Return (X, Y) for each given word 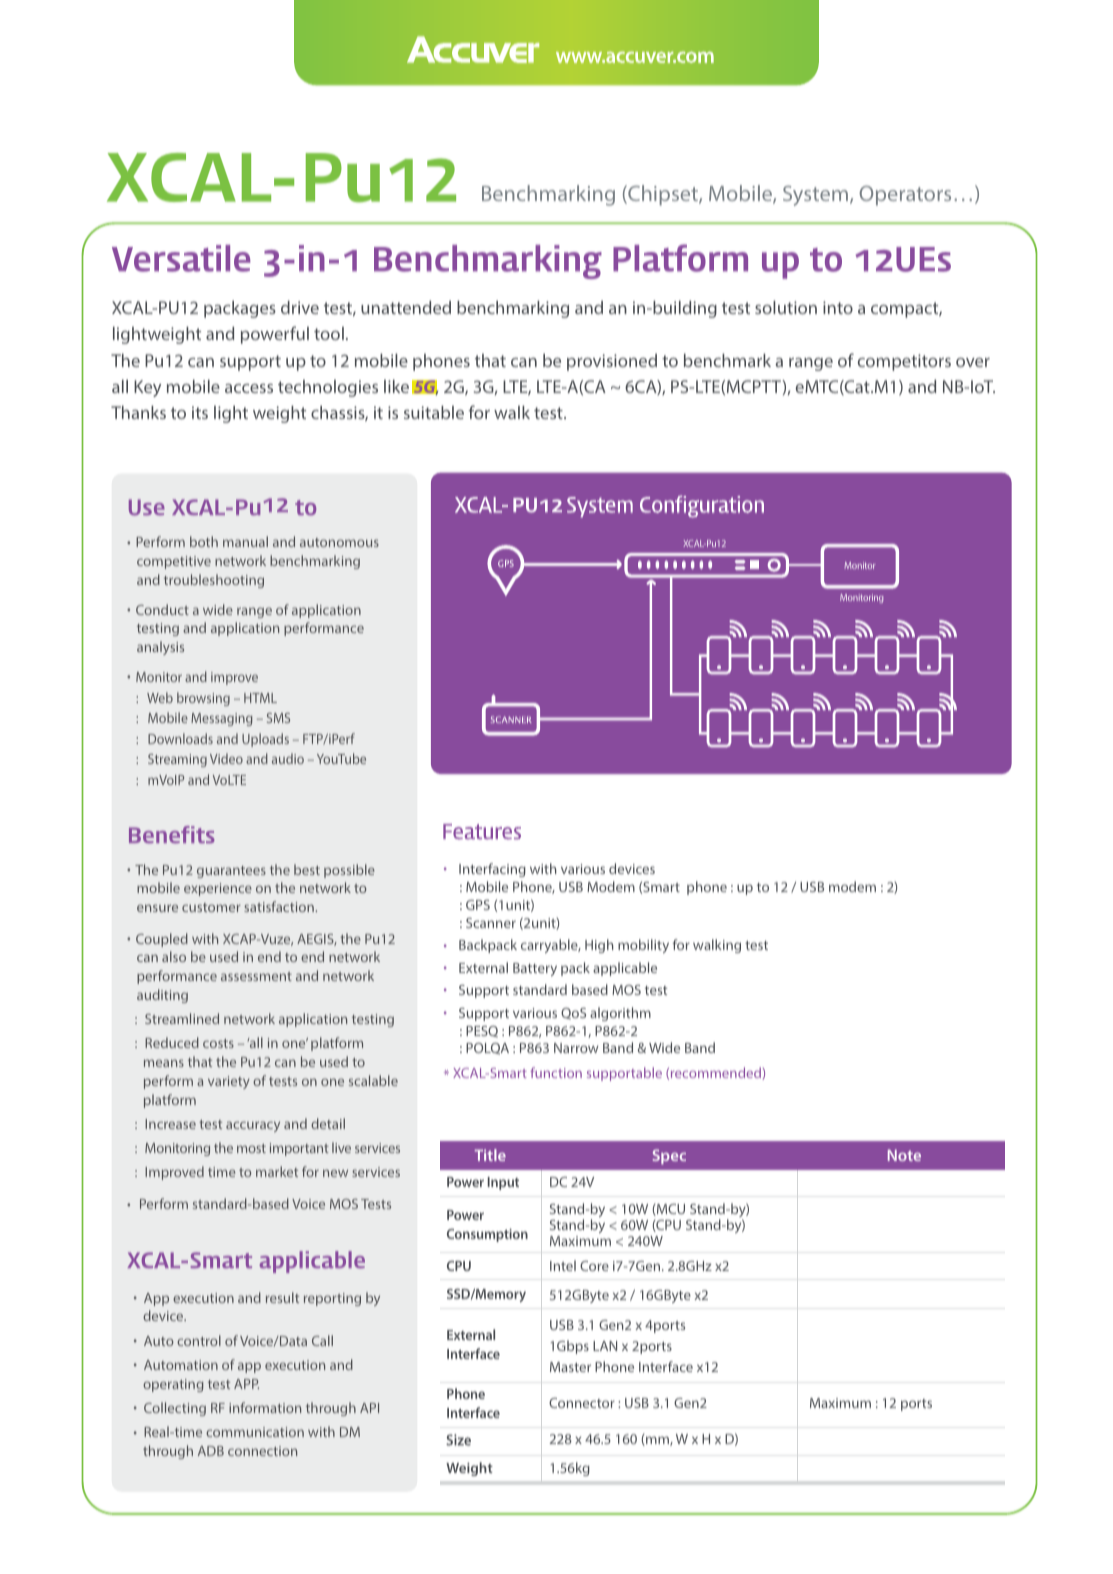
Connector (582, 1403)
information (265, 1407)
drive (300, 307)
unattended (406, 307)
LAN (605, 1346)
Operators (905, 196)
